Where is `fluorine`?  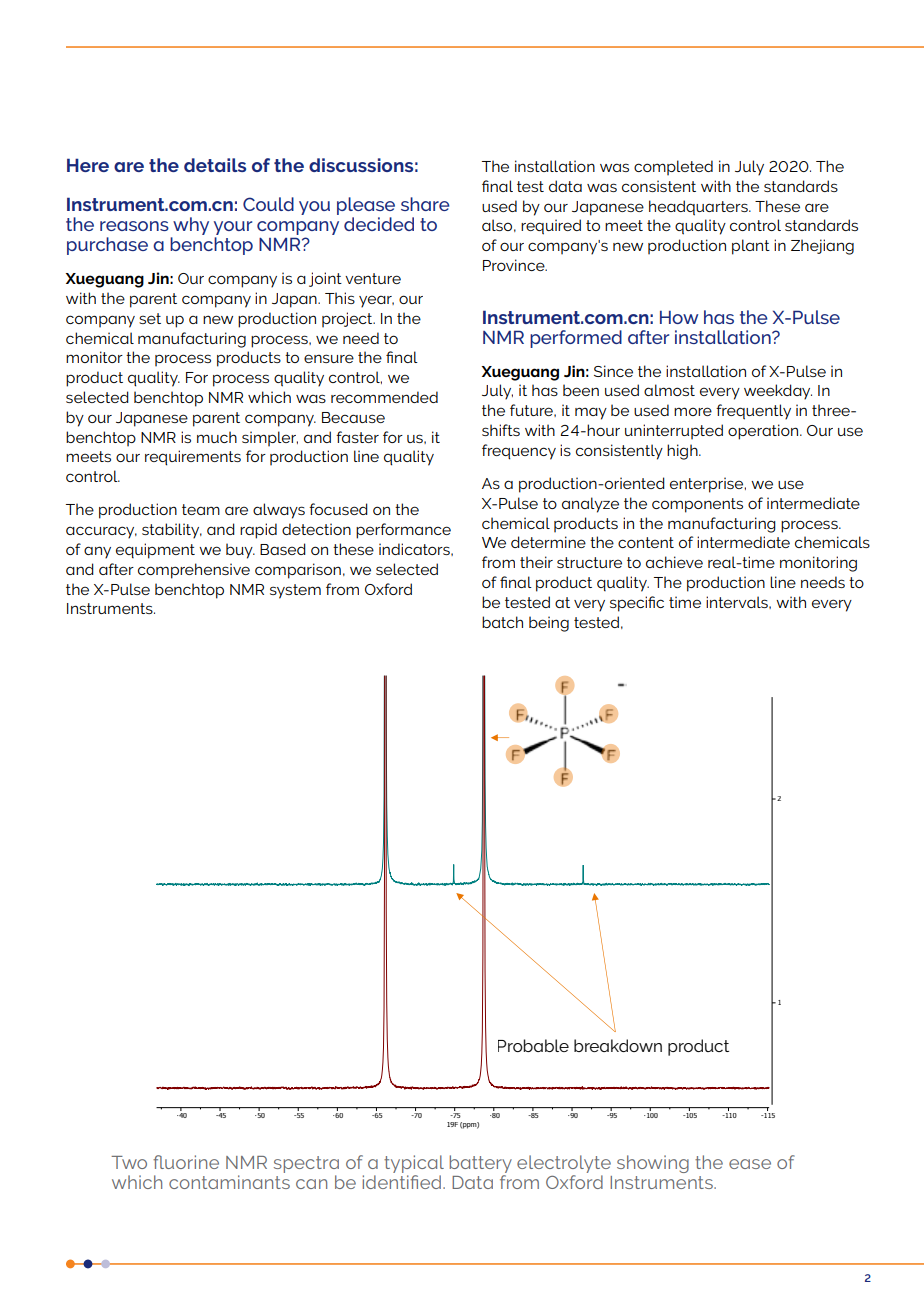
fluorine is located at coordinates (186, 1162).
